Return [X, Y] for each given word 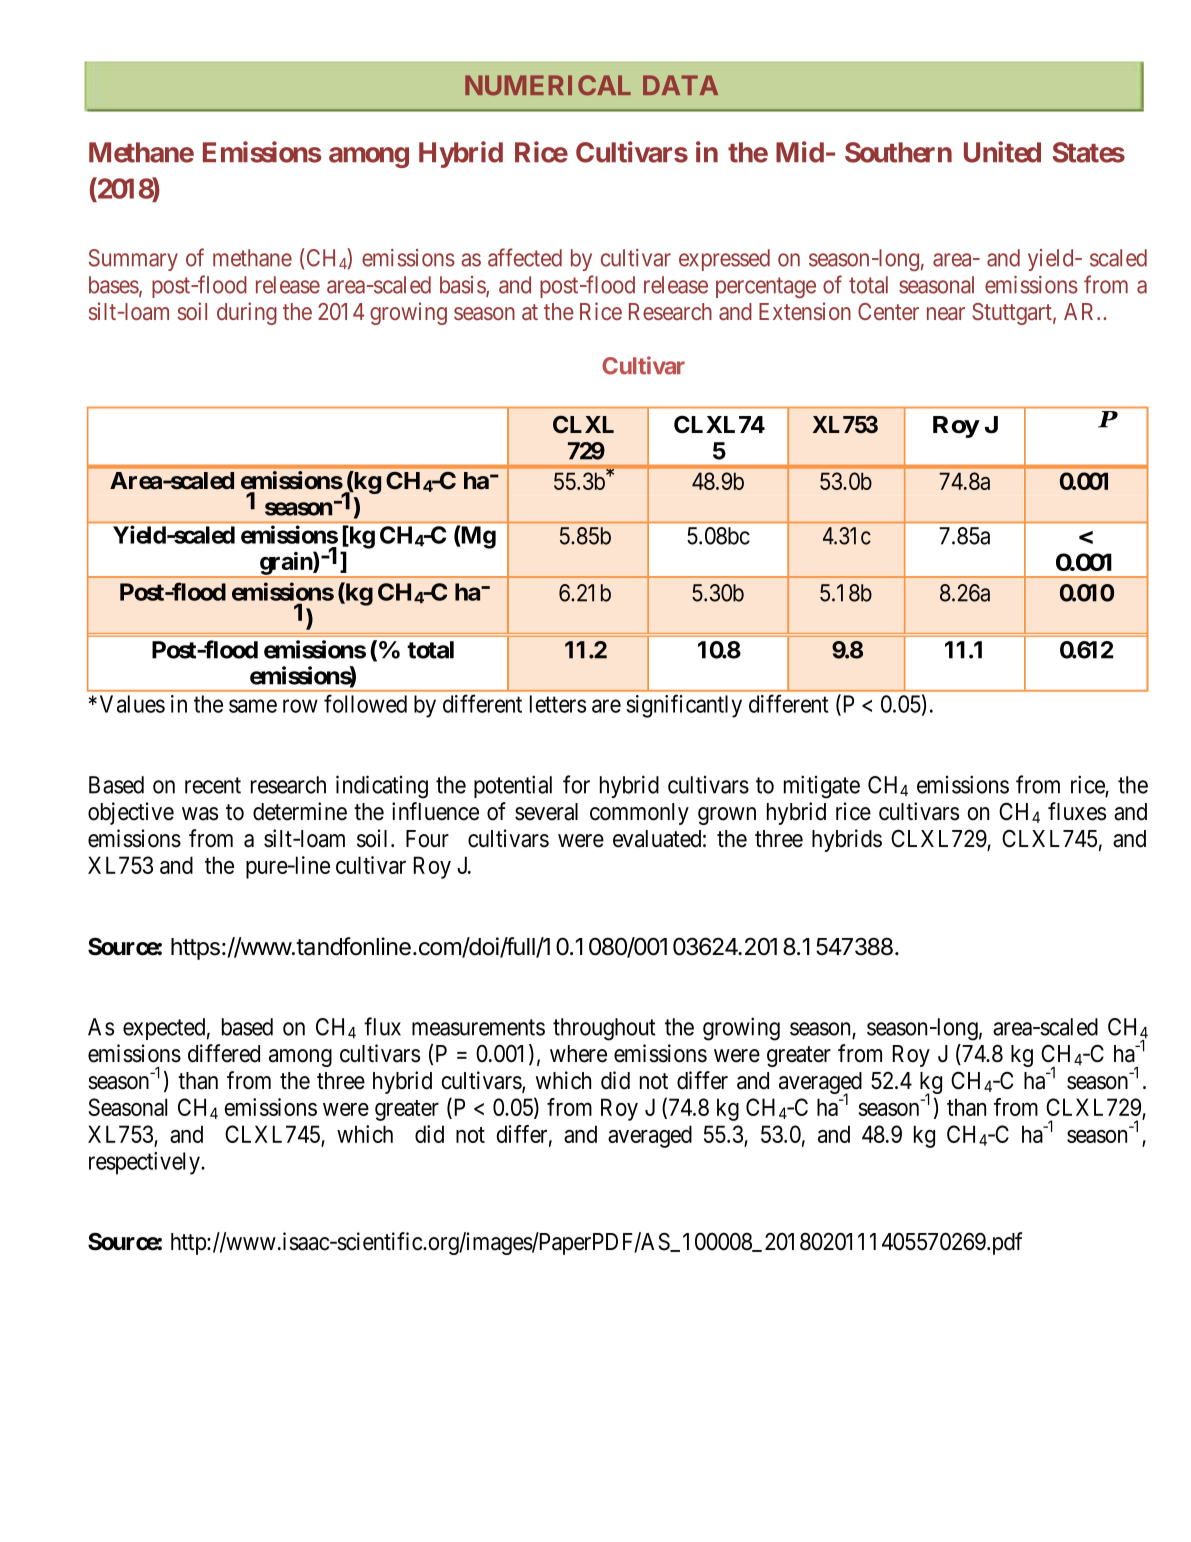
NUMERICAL [548, 85]
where [578, 1054]
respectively [145, 1163]
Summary [133, 260]
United [1002, 152]
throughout [604, 1029]
